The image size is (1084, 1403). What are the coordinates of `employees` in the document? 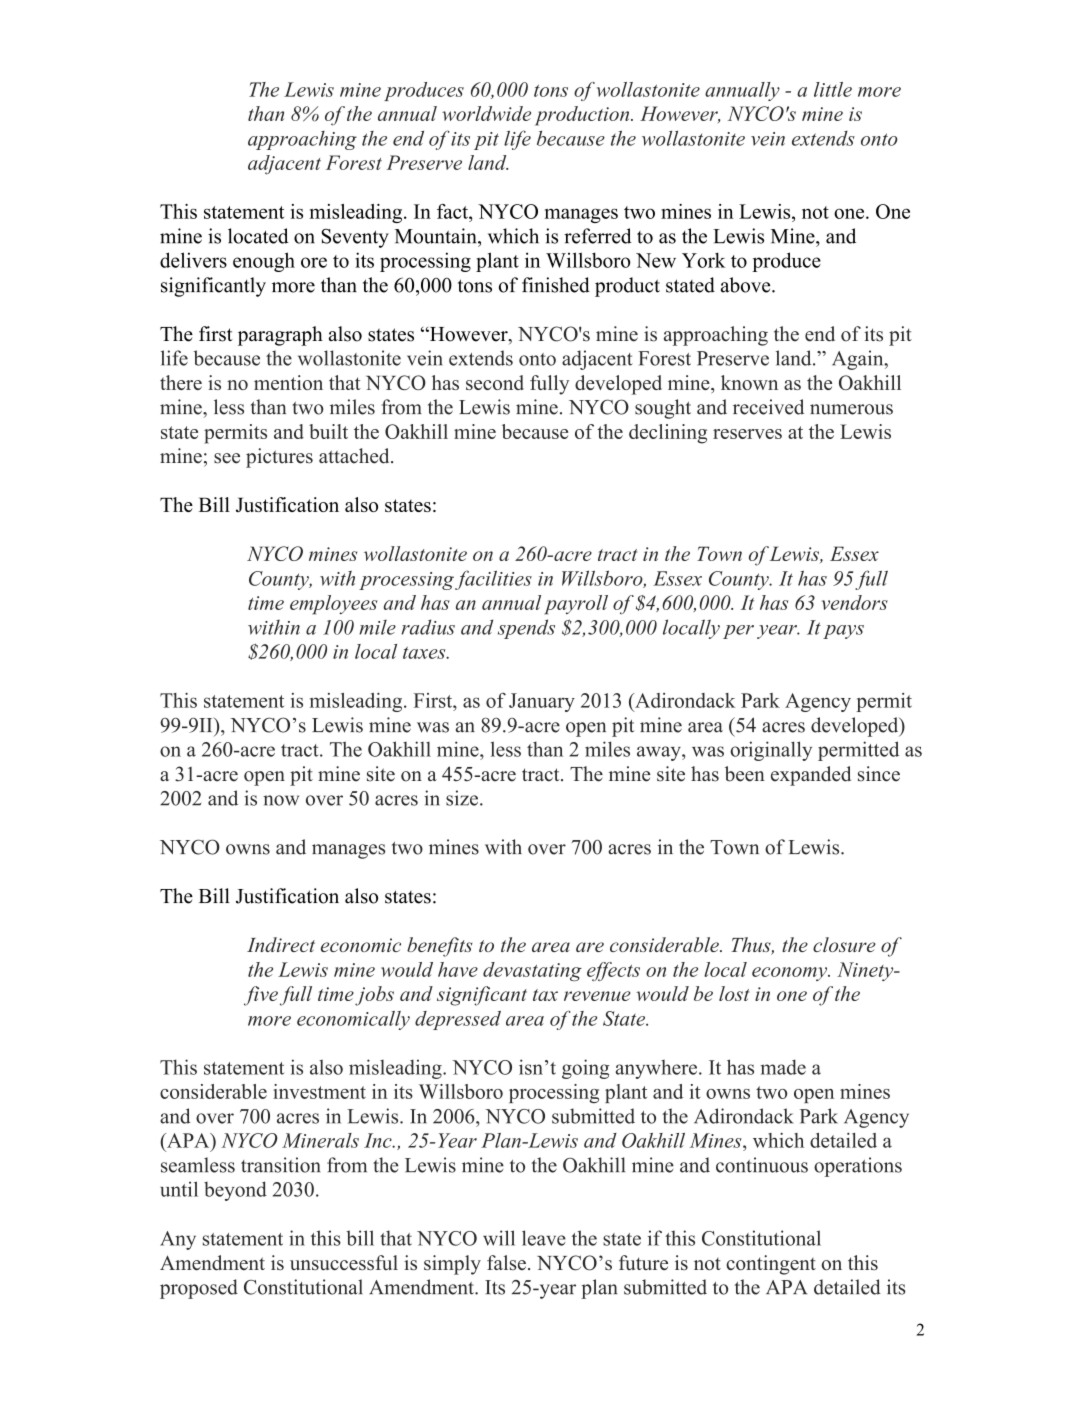 It's located at (334, 605).
